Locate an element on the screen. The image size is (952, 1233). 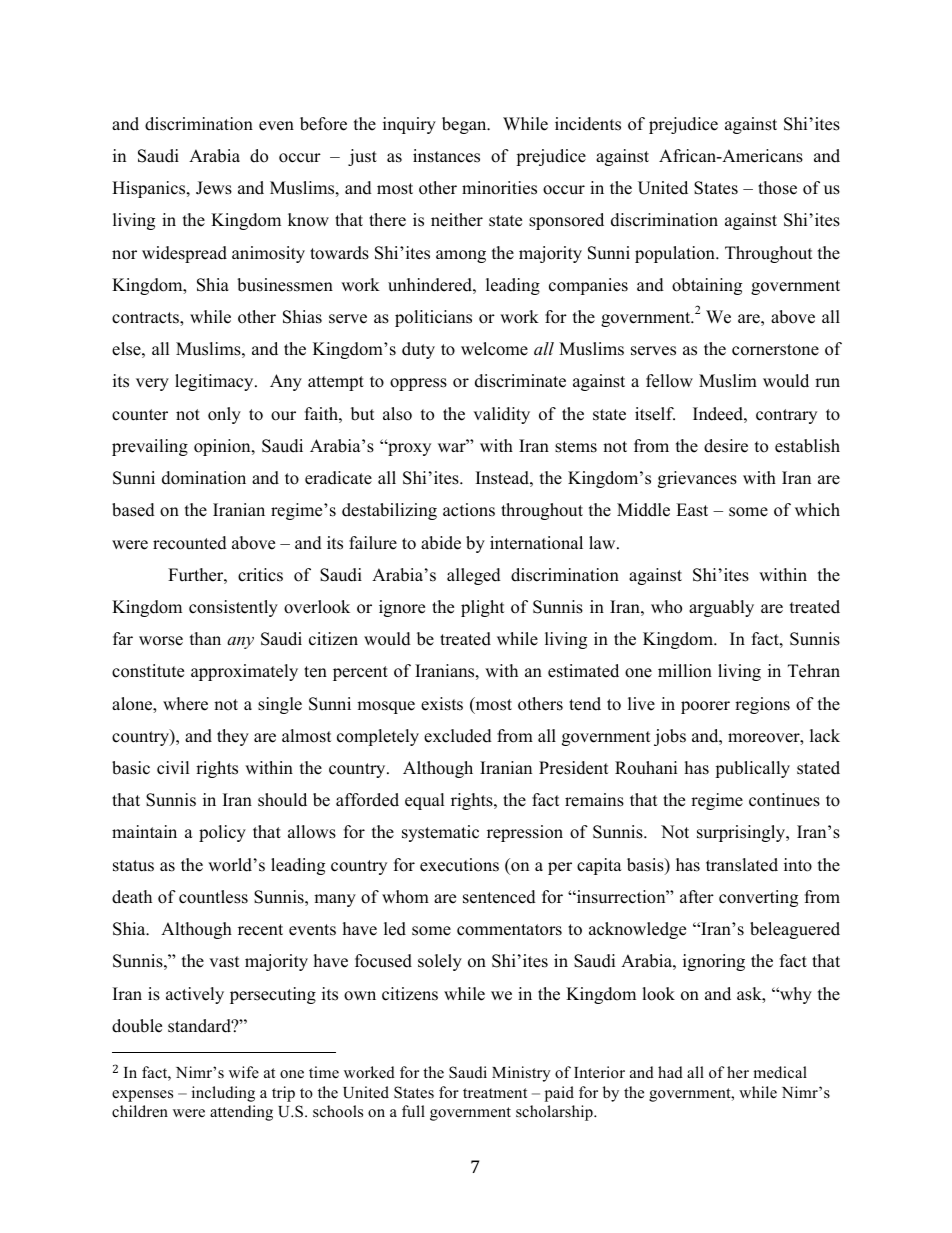
treatment is located at coordinates (495, 1093).
